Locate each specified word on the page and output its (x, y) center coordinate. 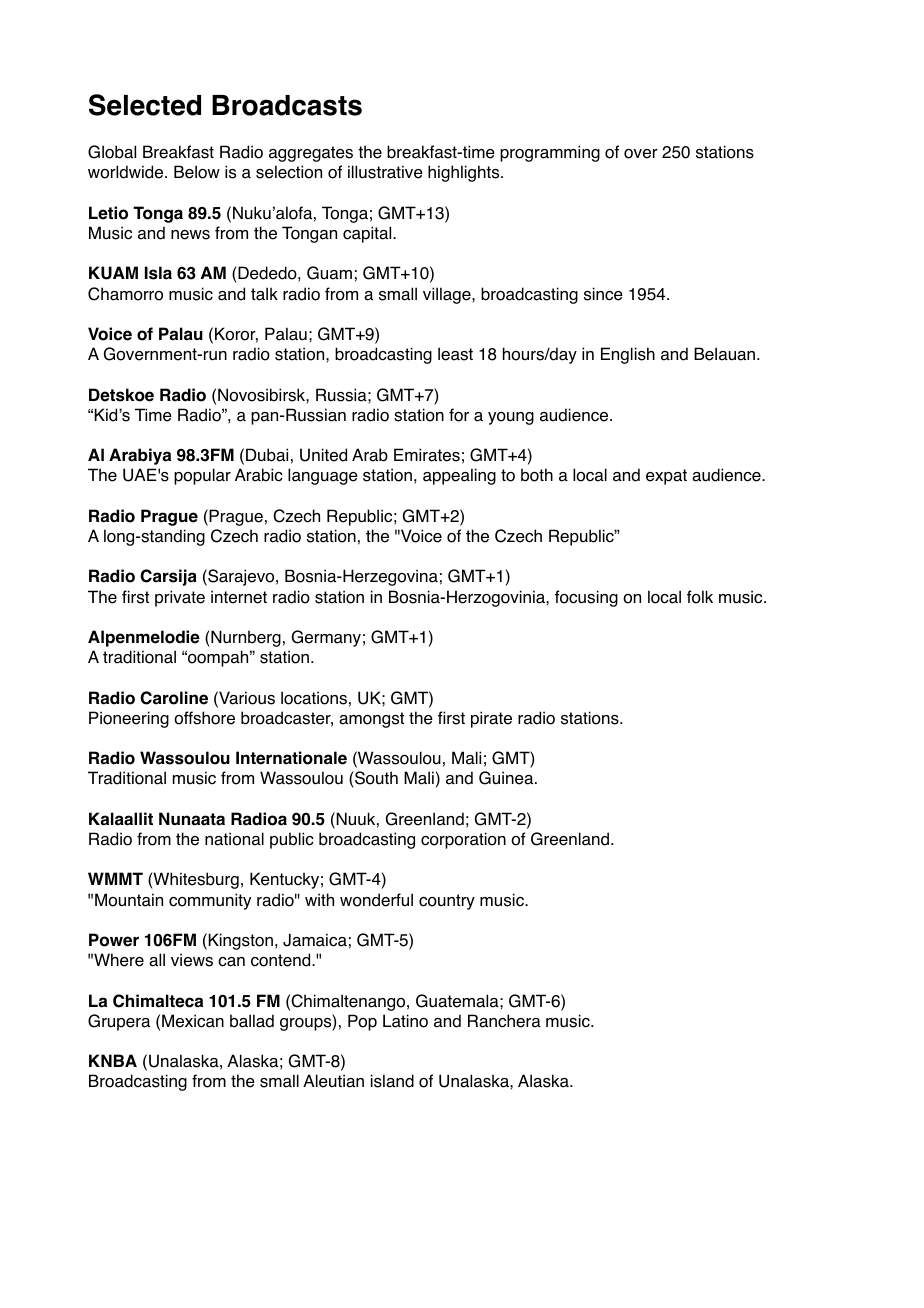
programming (550, 153)
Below (197, 172)
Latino (405, 1021)
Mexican (193, 1021)
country (447, 902)
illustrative (385, 172)
